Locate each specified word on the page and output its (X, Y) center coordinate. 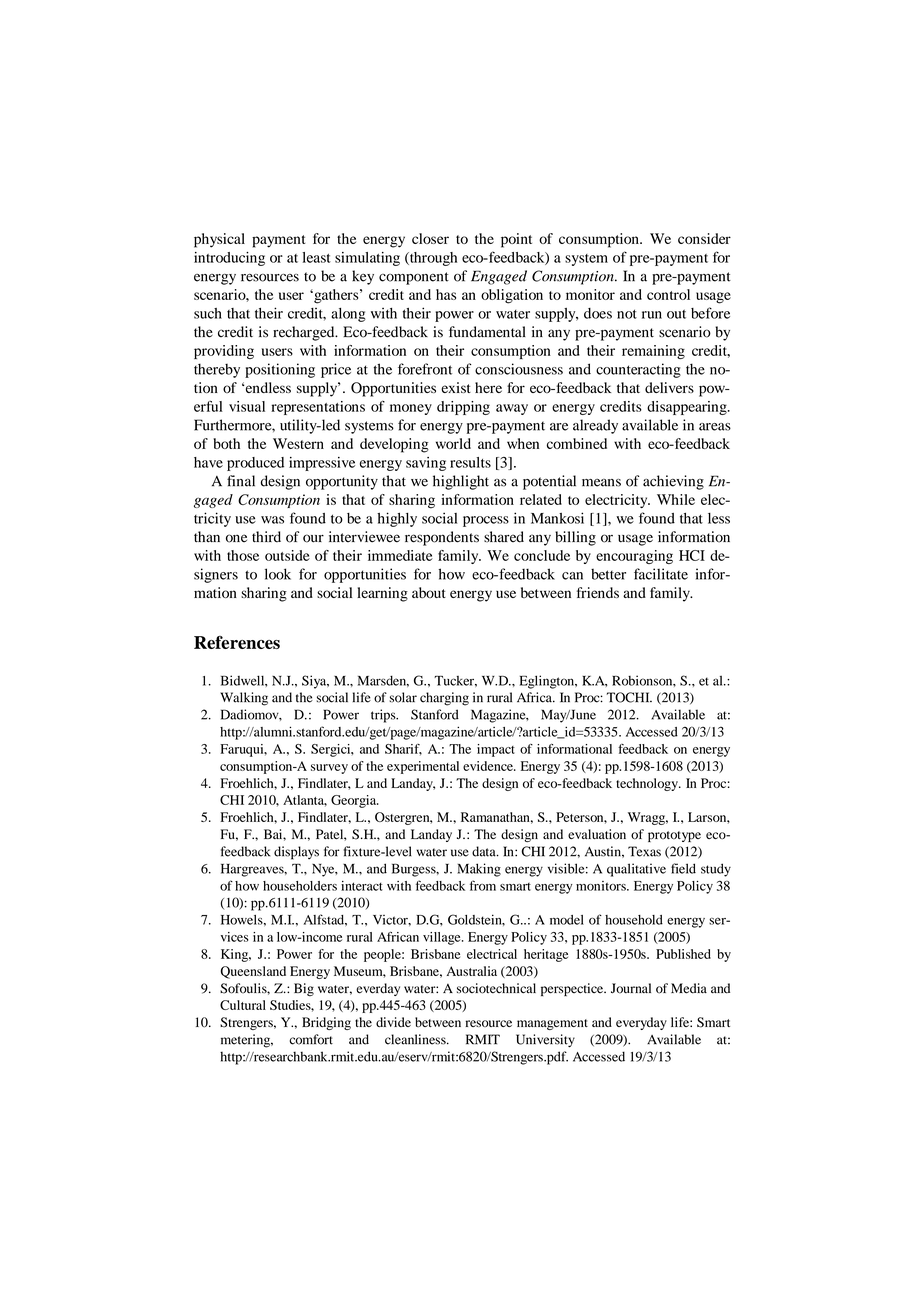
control (668, 294)
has (446, 294)
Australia (471, 971)
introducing (229, 259)
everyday (641, 1023)
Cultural (243, 1005)
